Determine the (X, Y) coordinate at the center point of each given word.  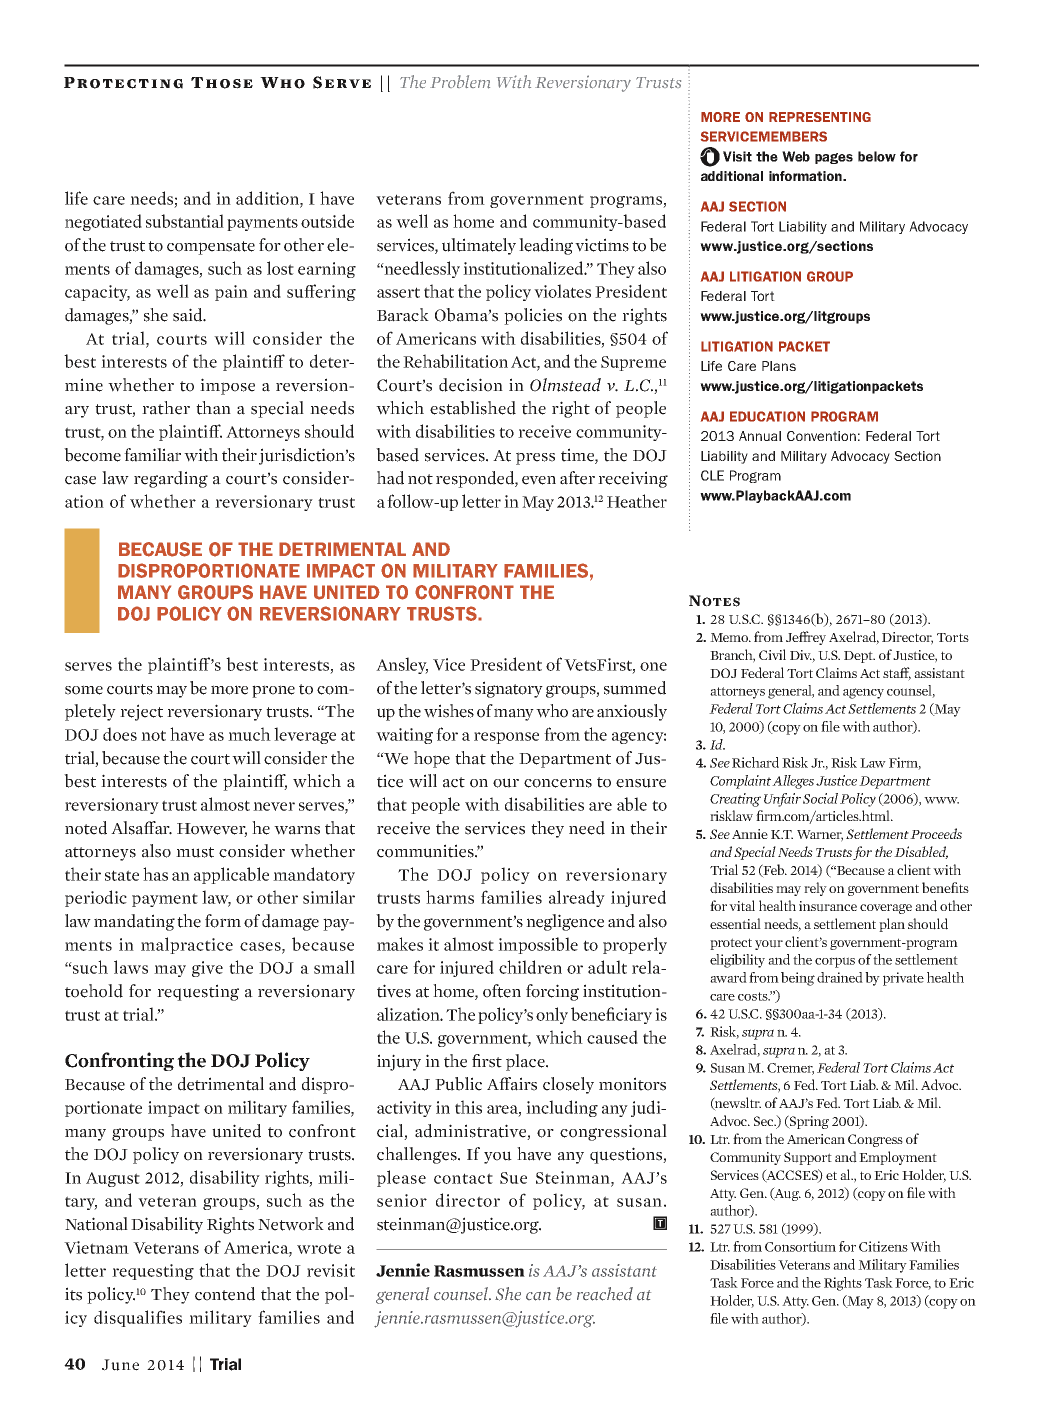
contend (225, 1294)
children (530, 967)
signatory (509, 689)
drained (840, 977)
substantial (185, 221)
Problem (460, 82)
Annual (760, 436)
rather (166, 408)
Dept (859, 657)
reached (605, 1294)
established (473, 408)
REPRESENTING (820, 117)
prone (273, 691)
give (207, 969)
